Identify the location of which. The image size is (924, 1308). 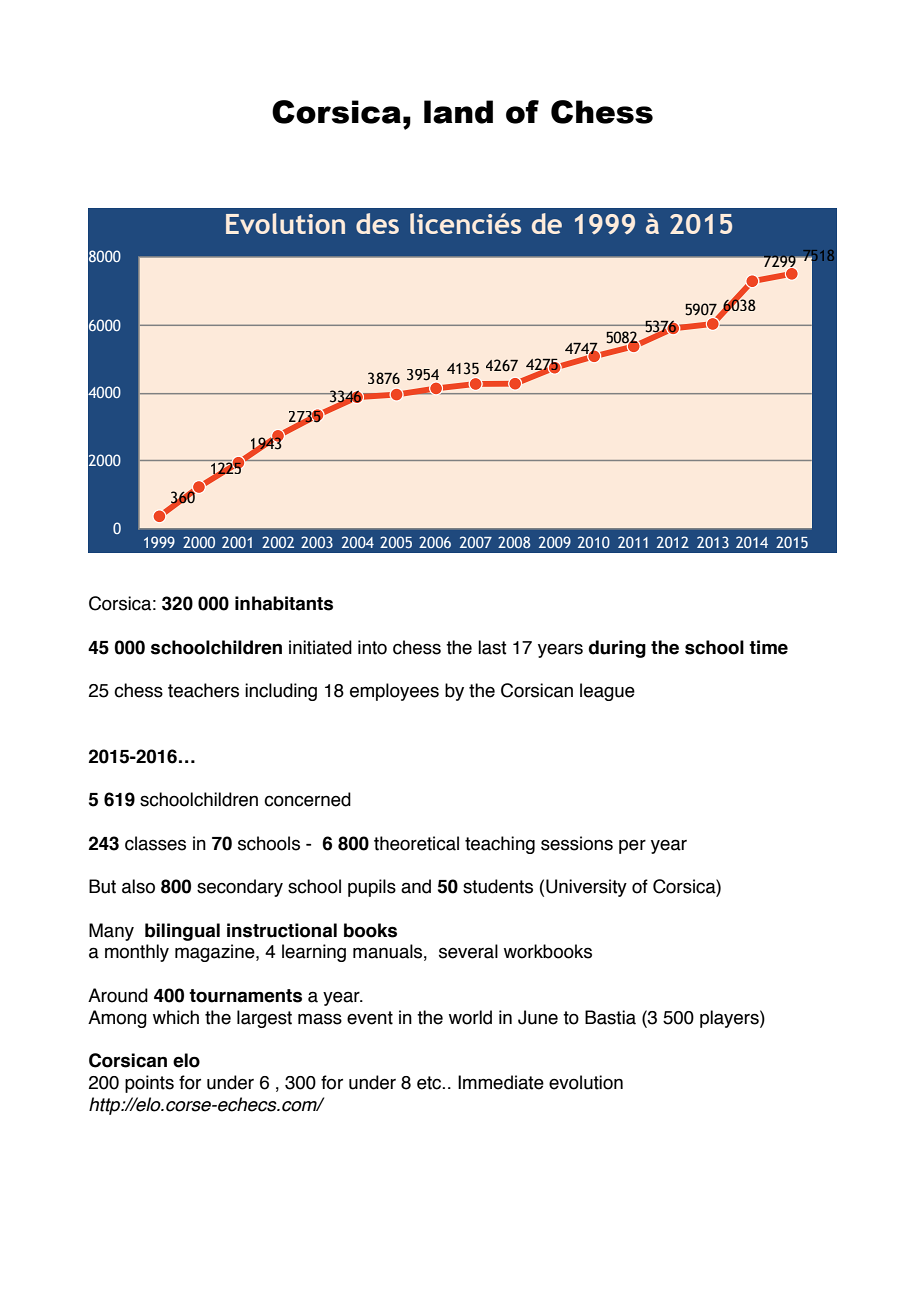
(176, 1017).
